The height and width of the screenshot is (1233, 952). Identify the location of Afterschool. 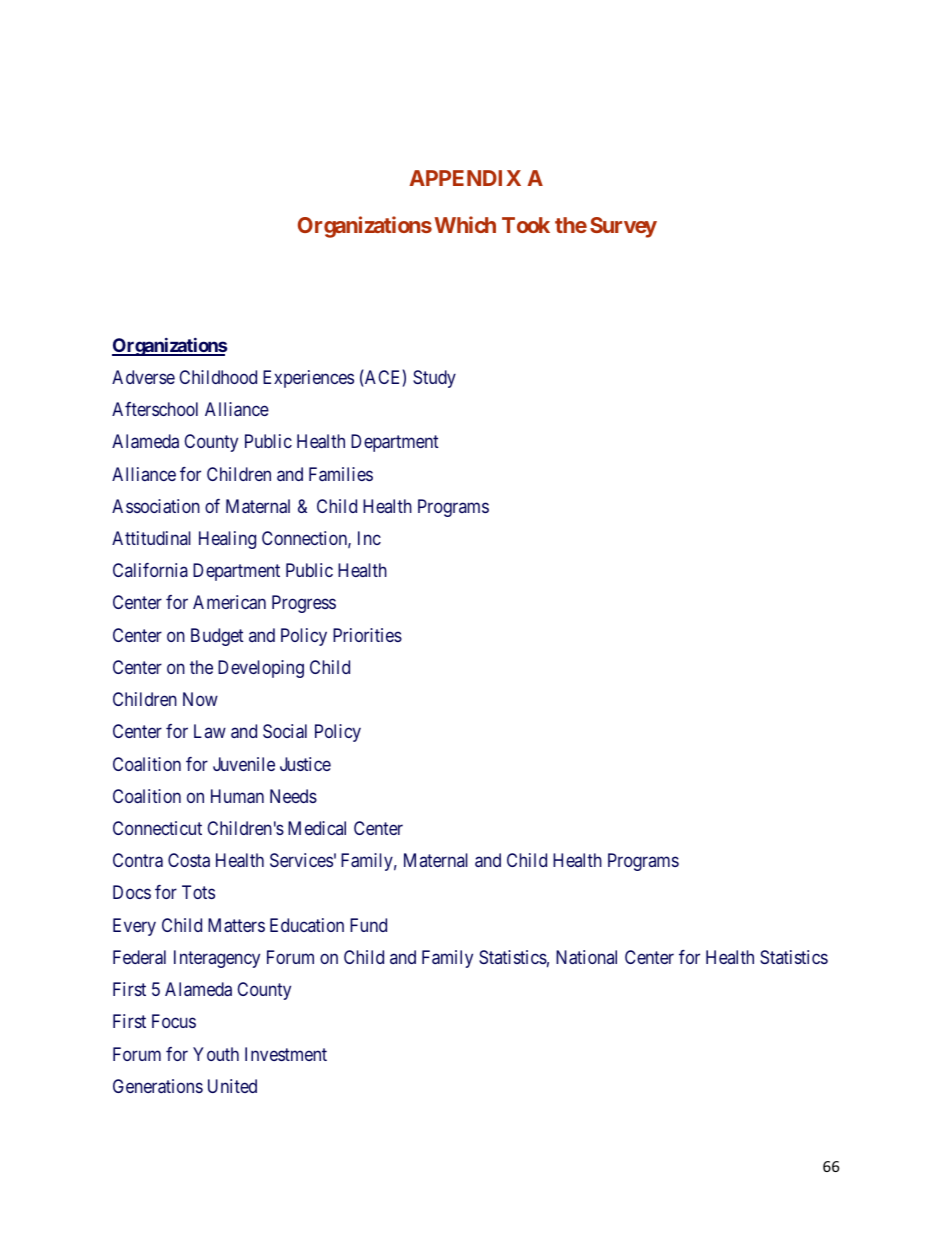
(155, 409).
